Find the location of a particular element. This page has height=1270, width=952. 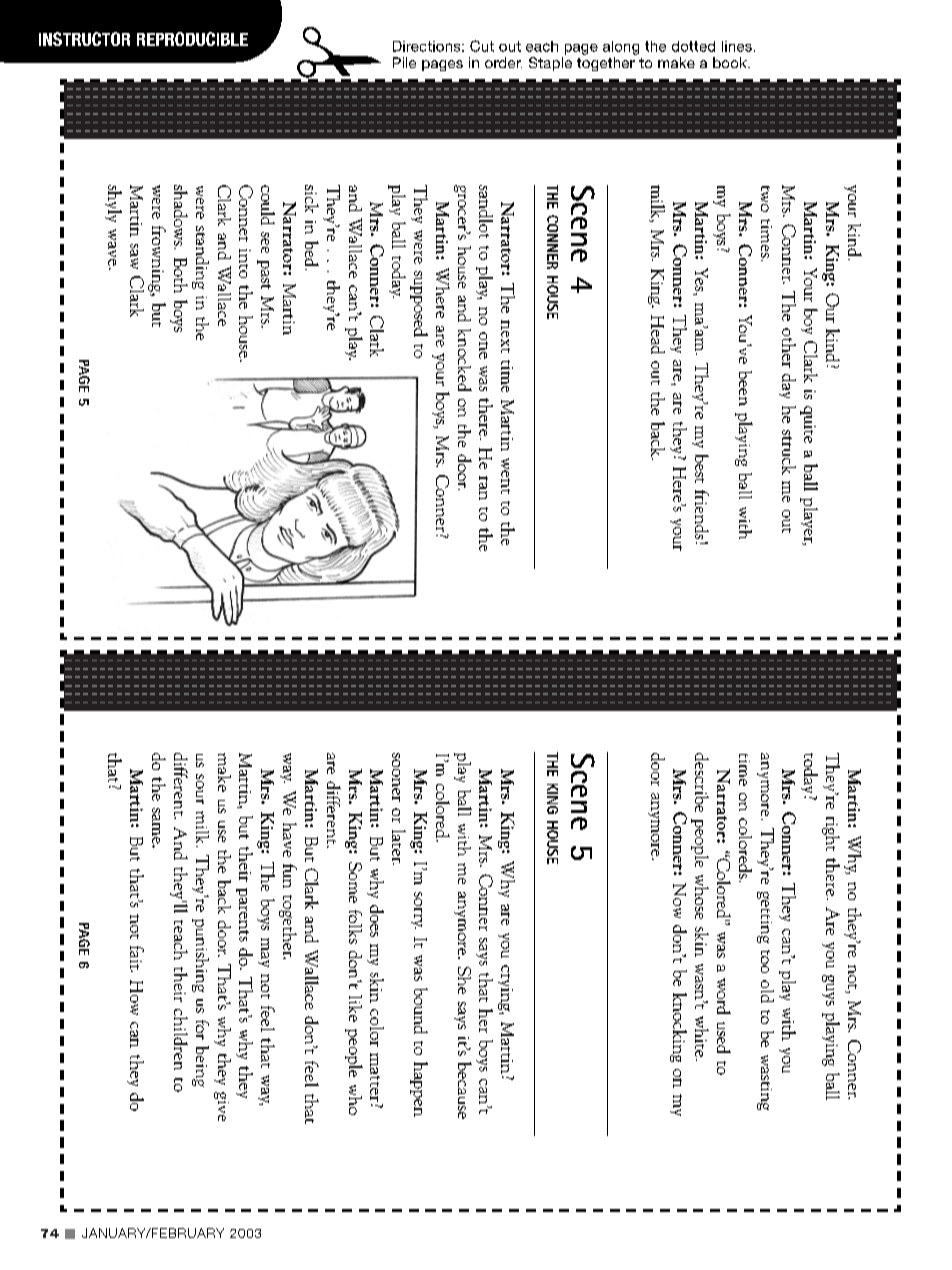

Cut is located at coordinates (482, 46).
